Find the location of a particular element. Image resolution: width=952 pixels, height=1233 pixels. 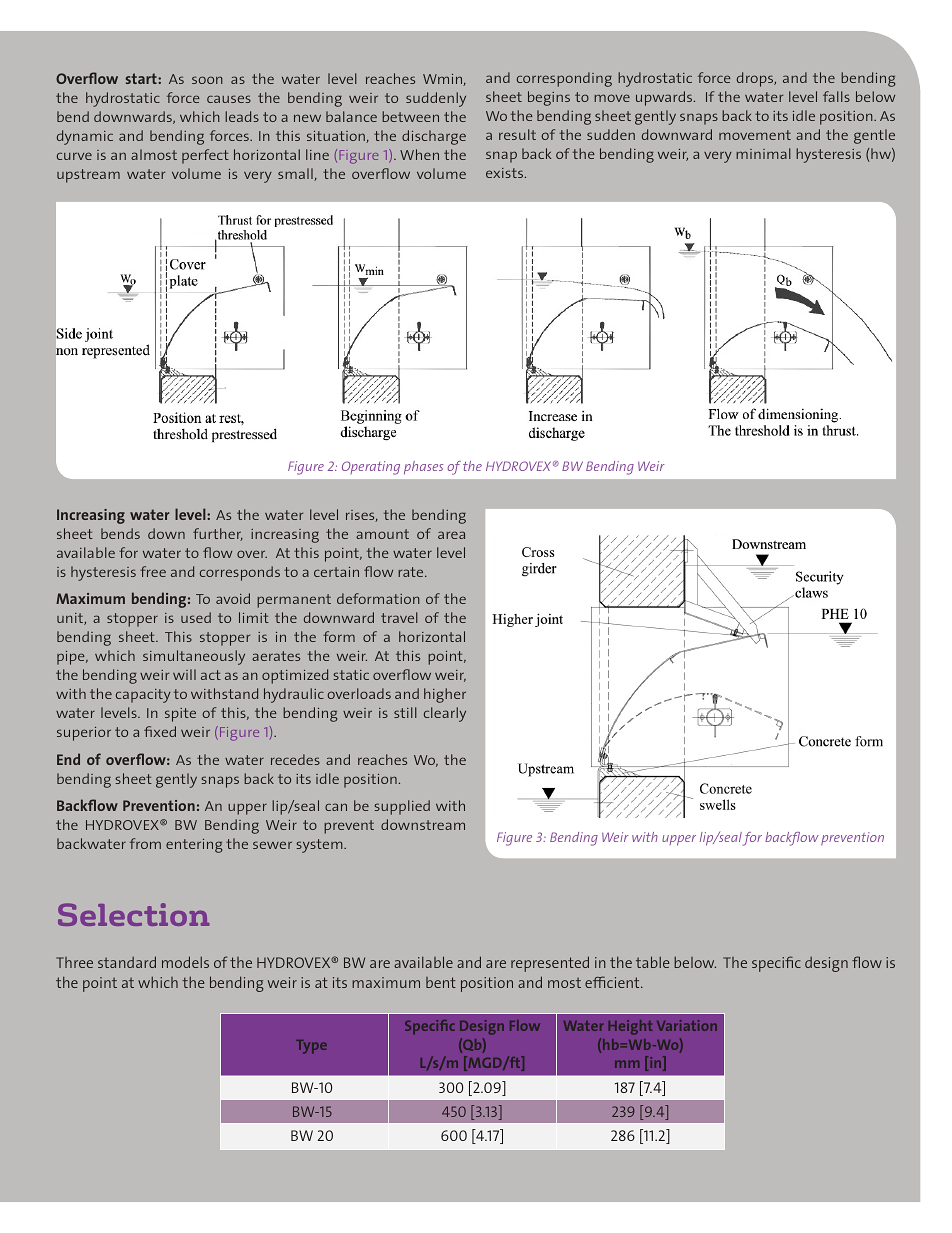

models is located at coordinates (185, 962).
